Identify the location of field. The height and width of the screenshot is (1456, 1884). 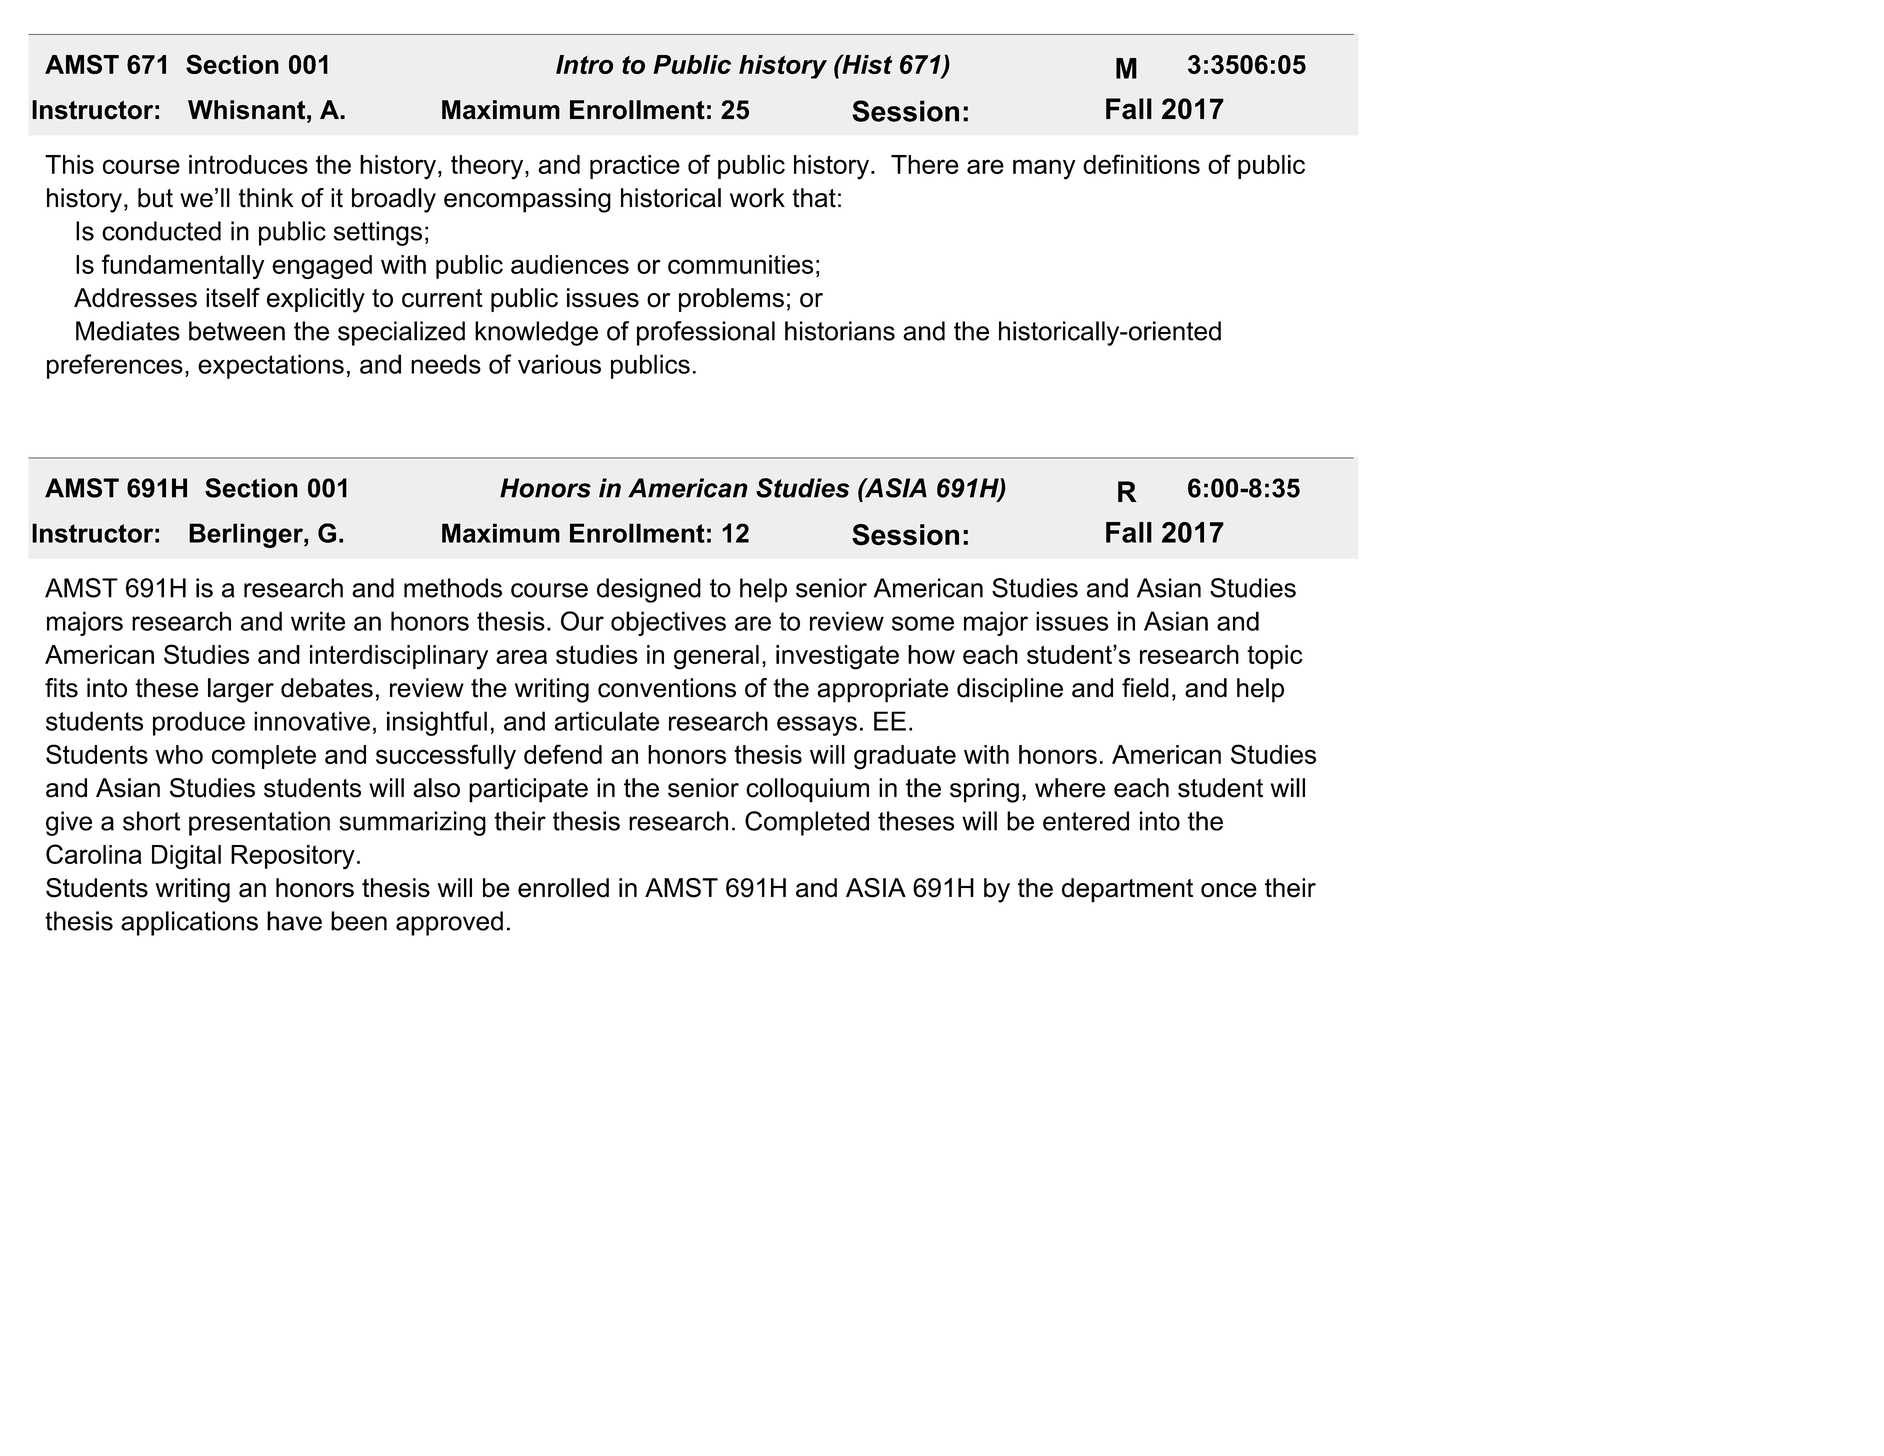
(1145, 688).
